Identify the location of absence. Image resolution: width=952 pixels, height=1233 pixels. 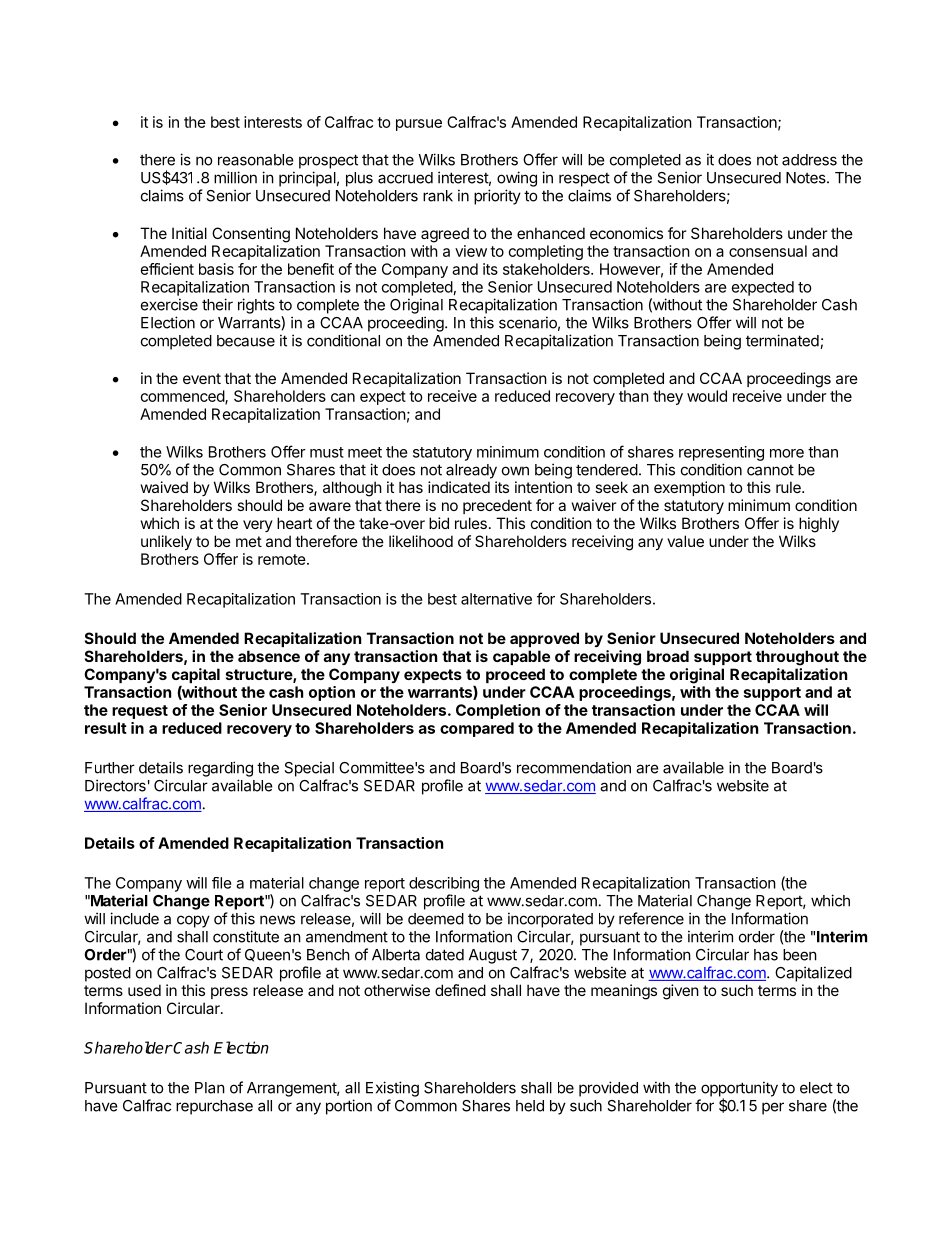
(269, 656).
